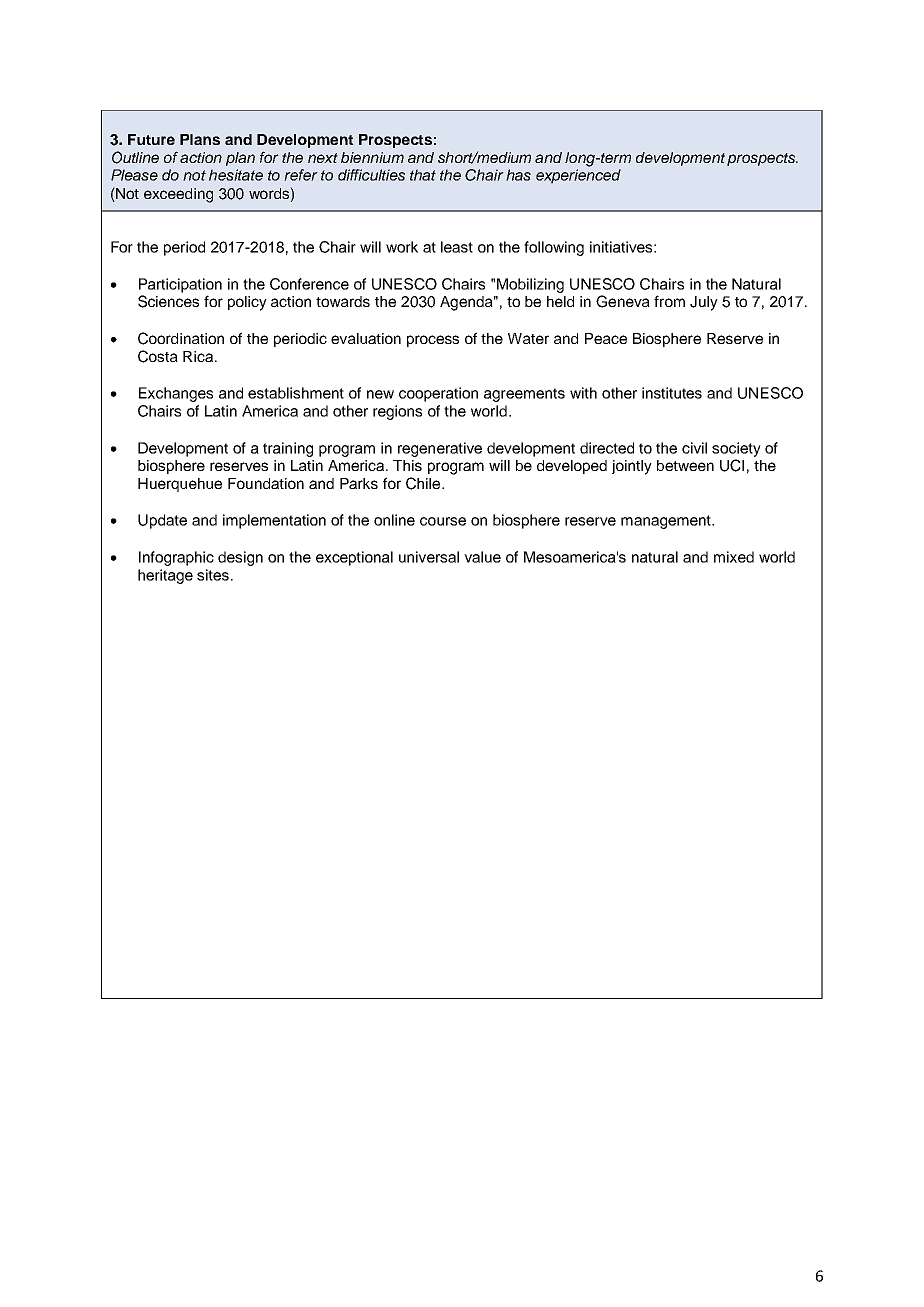  I want to click on Foundation, so click(266, 483).
